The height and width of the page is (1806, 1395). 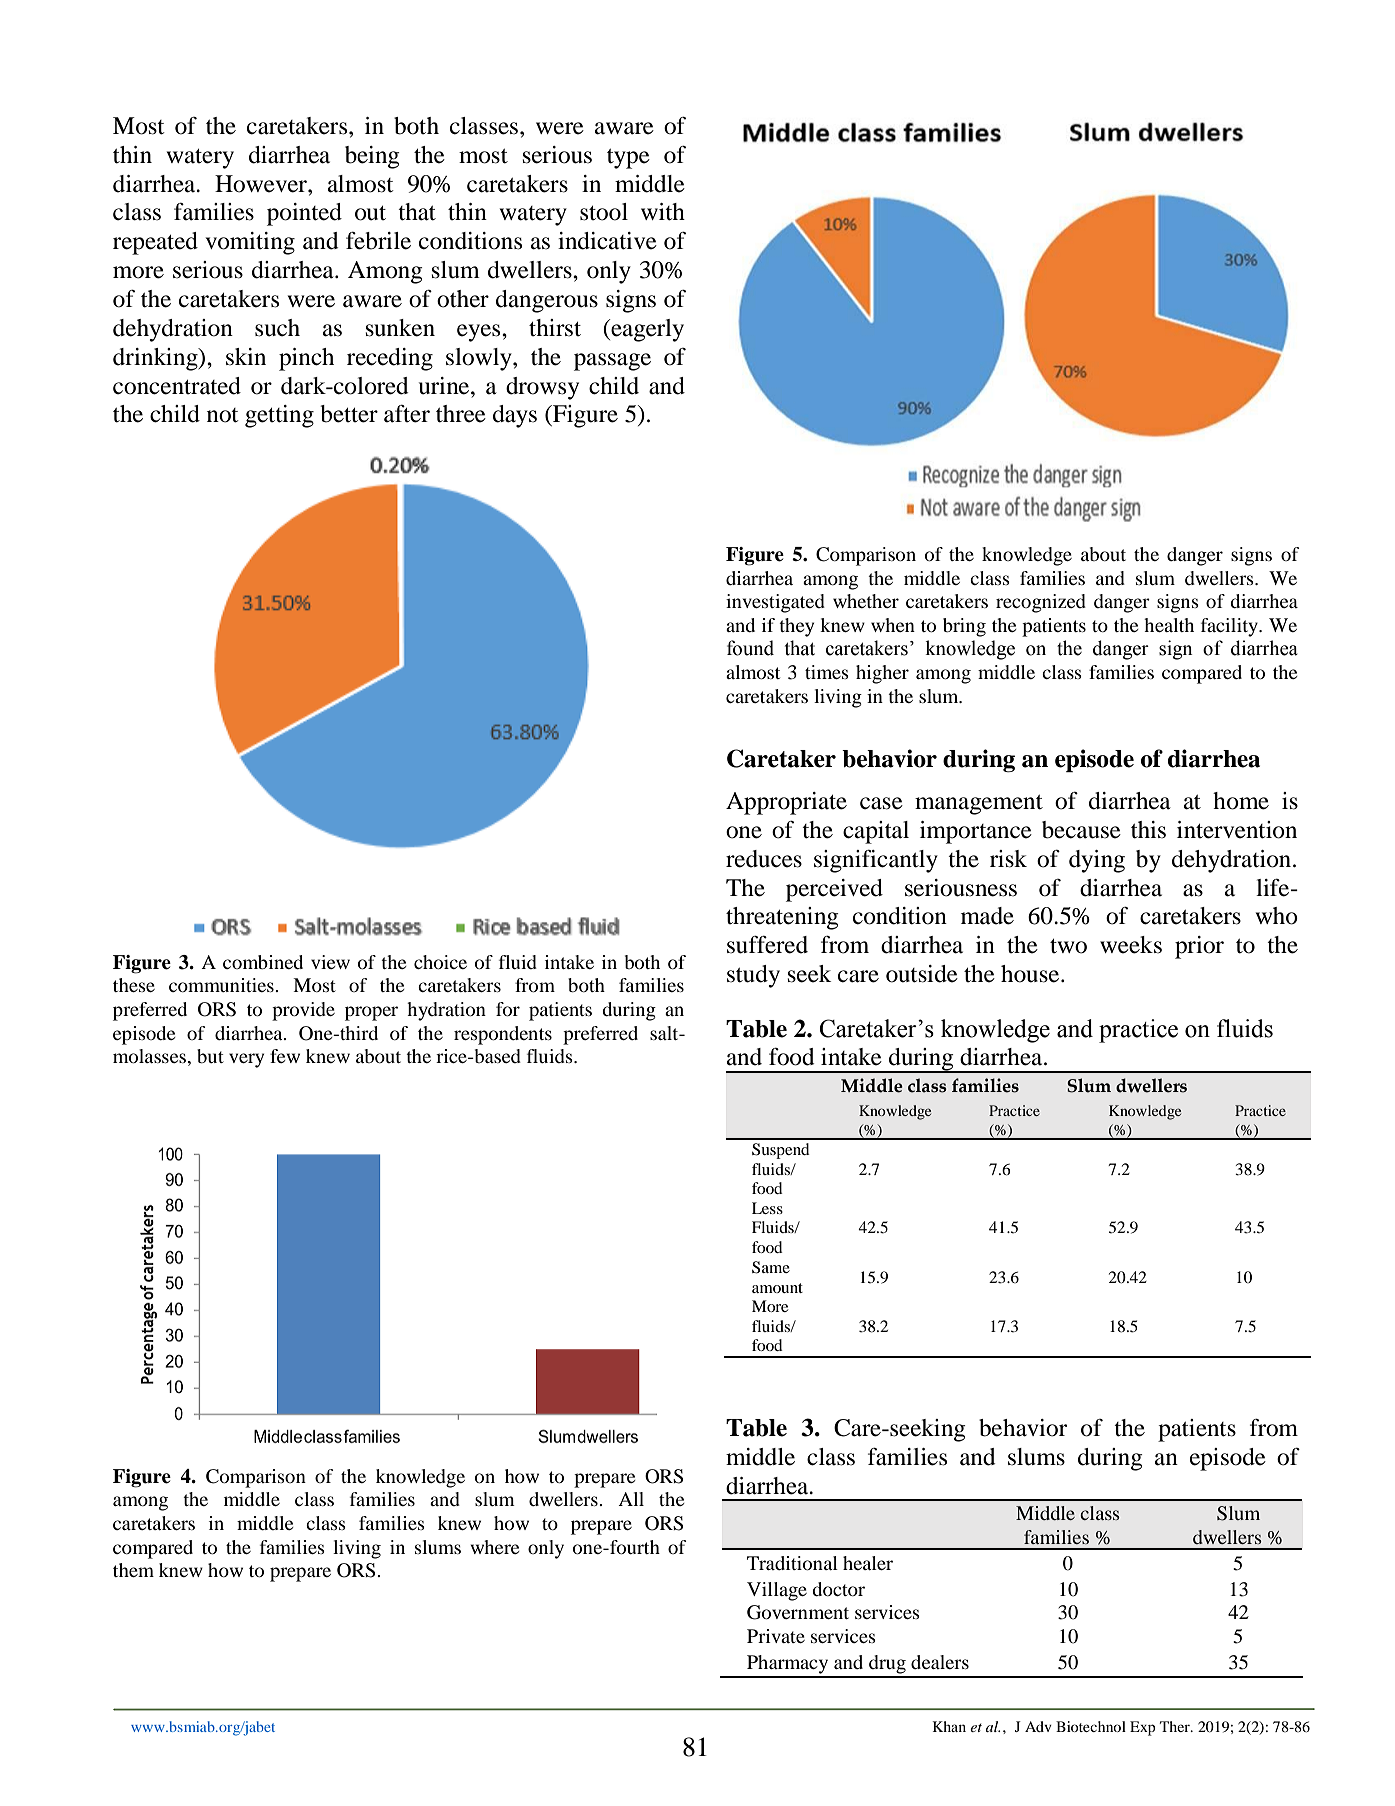 What do you see at coordinates (1031, 974) in the page?
I see `house` at bounding box center [1031, 974].
